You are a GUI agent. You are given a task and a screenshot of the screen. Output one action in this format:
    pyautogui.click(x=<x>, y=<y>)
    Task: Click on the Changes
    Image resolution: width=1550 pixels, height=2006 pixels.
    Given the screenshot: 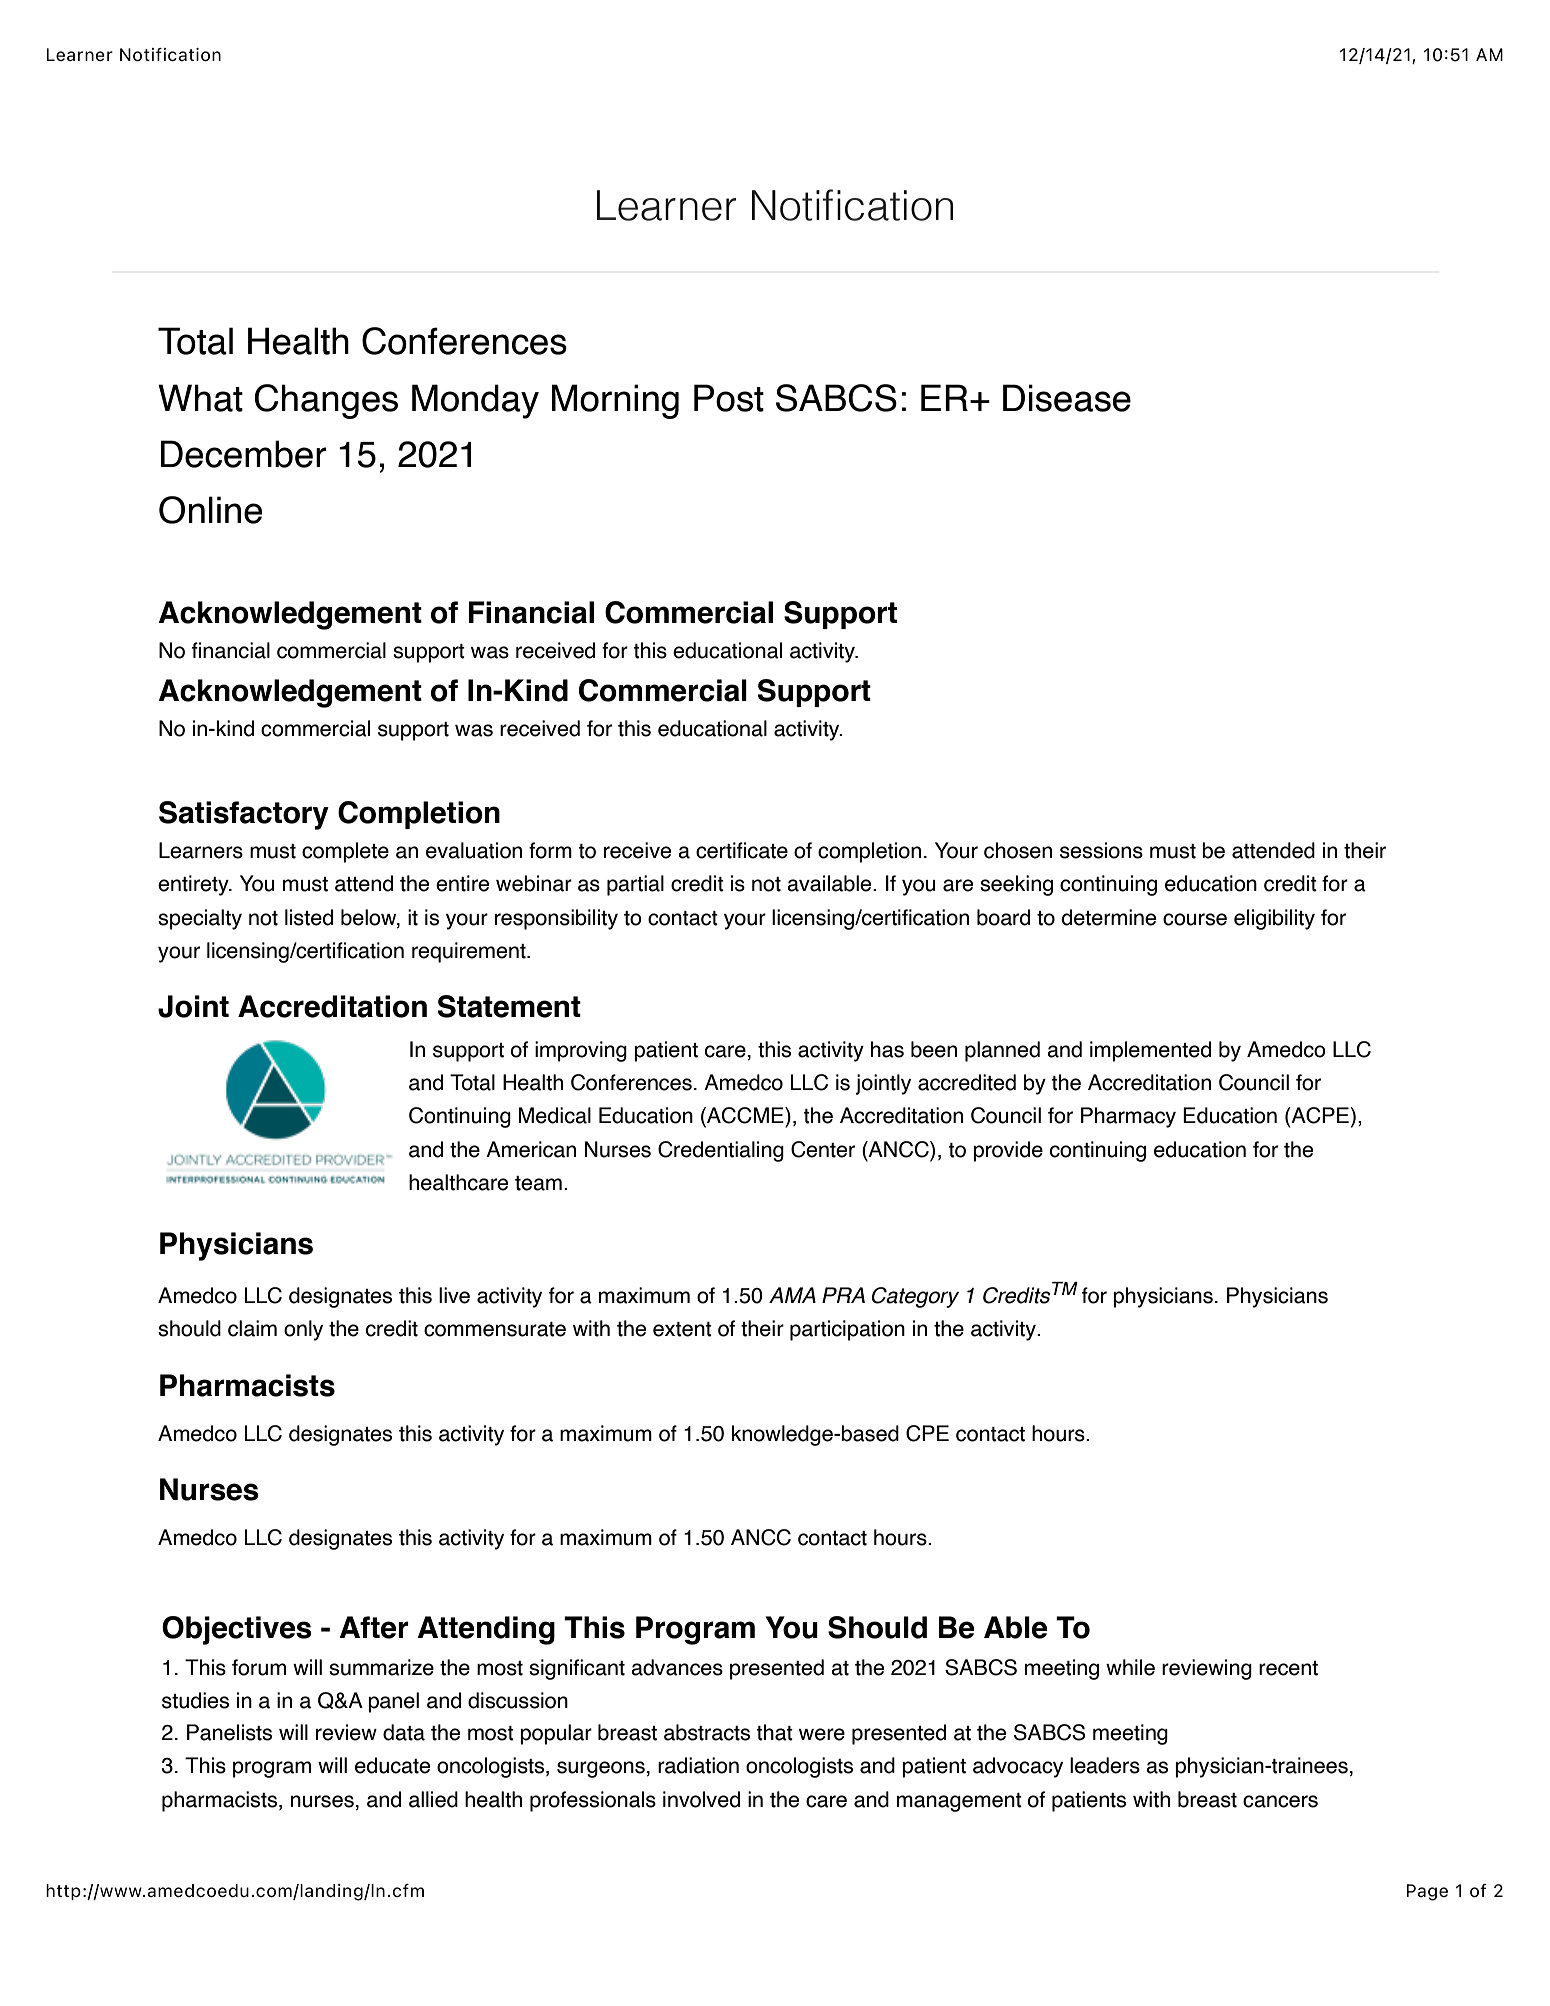 What is the action you would take?
    pyautogui.click(x=326, y=401)
